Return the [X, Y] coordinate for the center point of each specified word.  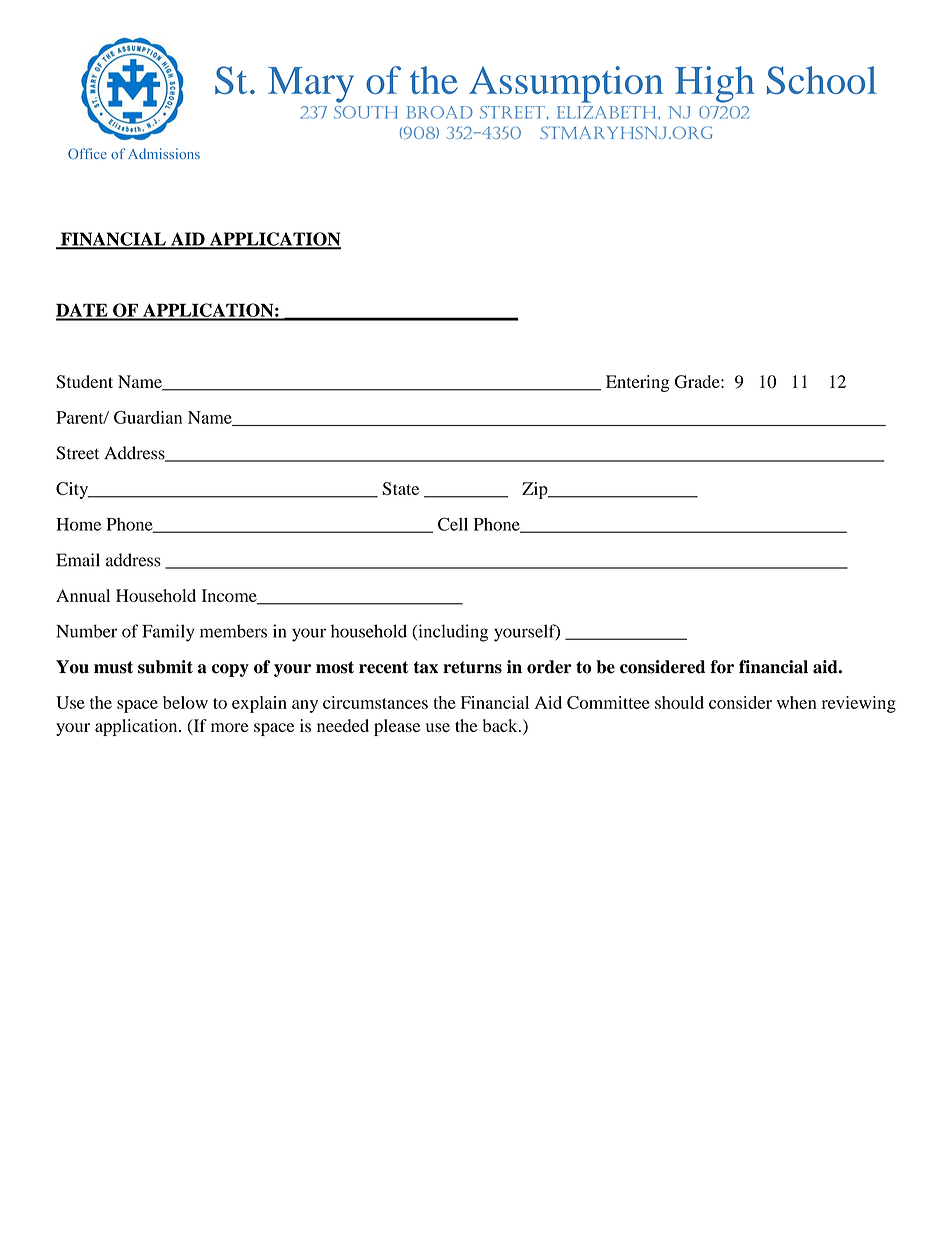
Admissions [164, 153]
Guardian [148, 417]
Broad [440, 112]
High [715, 84]
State [400, 488]
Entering [637, 383]
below [185, 702]
